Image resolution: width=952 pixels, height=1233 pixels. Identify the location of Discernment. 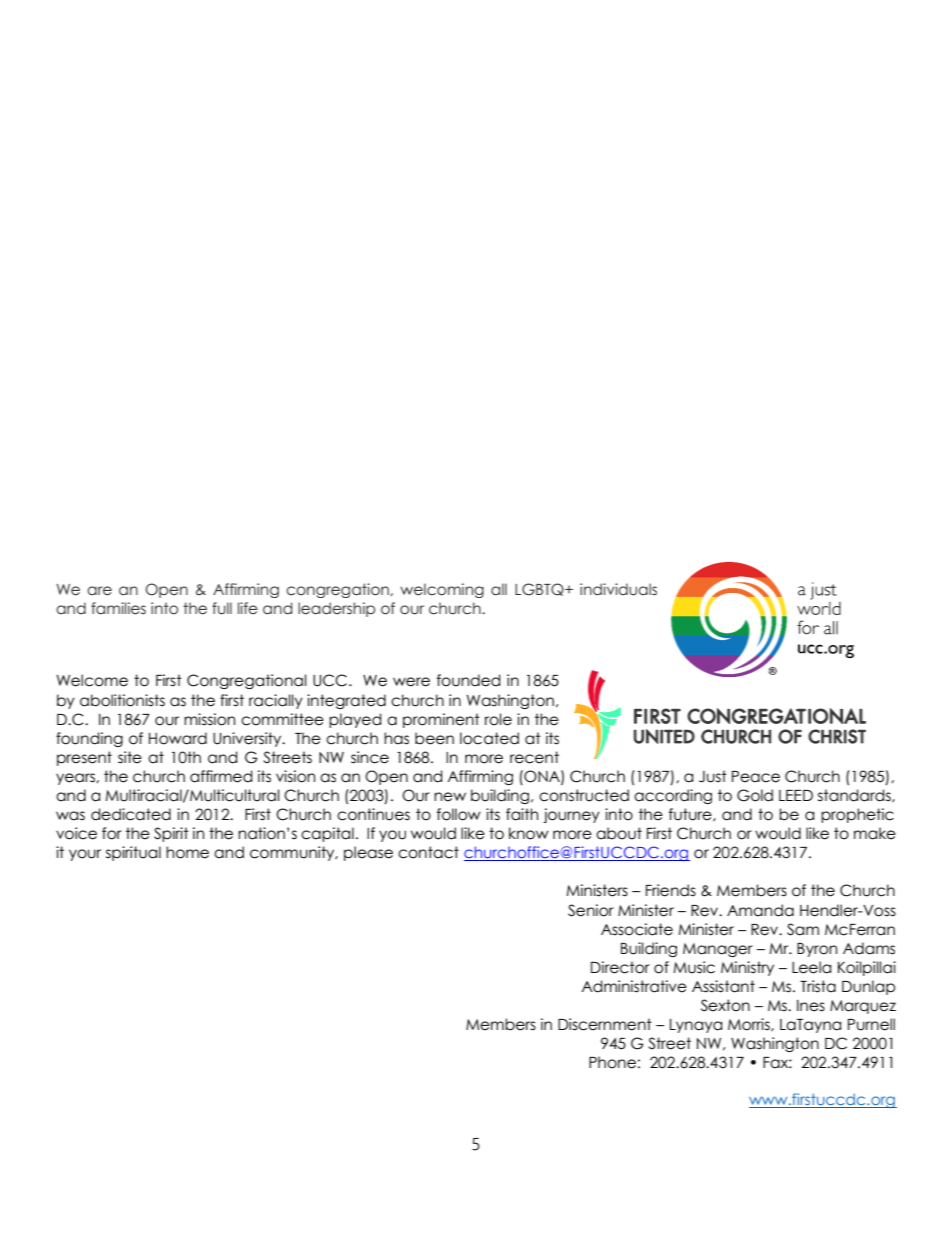
(605, 1024).
